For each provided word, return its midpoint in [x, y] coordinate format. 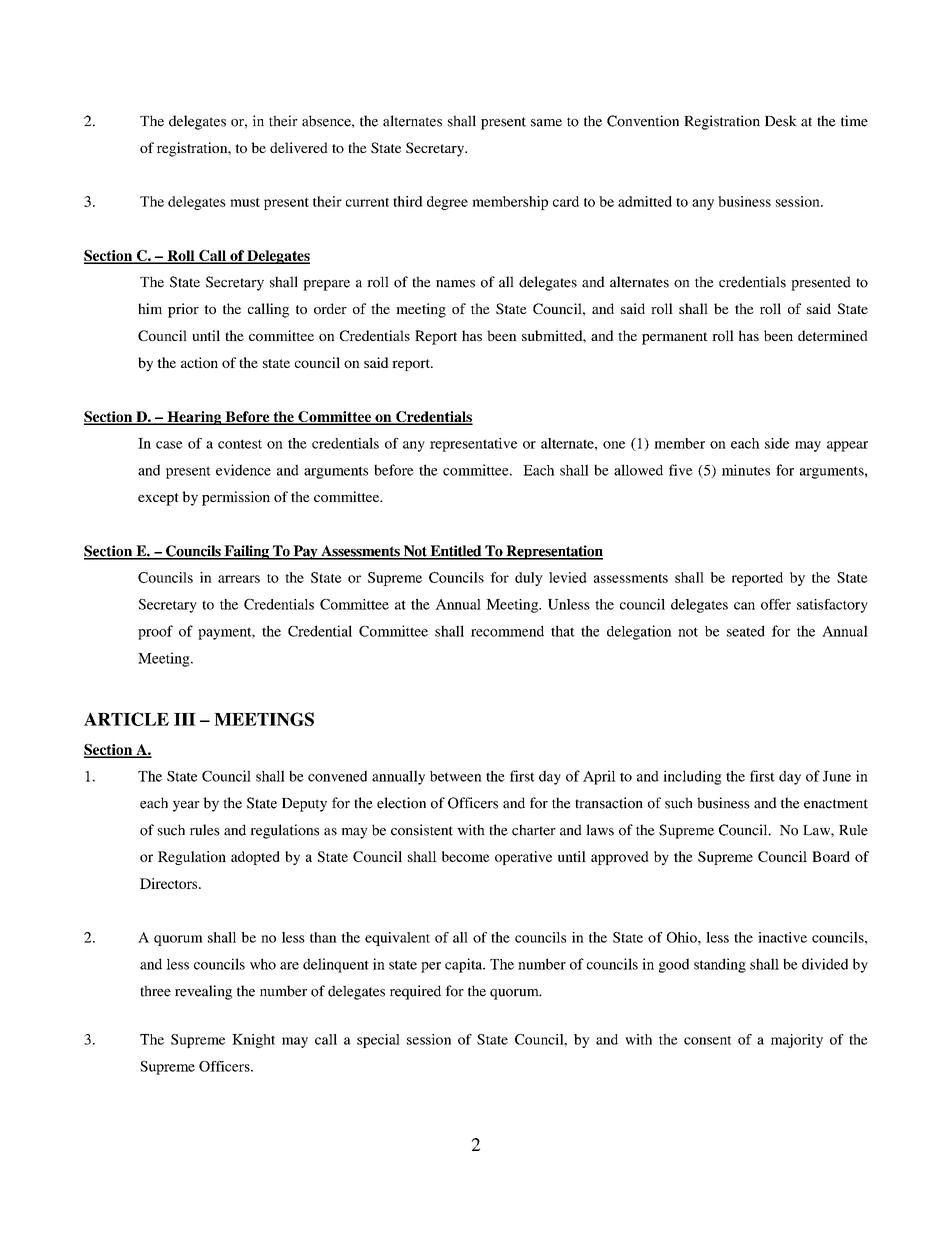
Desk [781, 121]
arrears [239, 579]
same [546, 123]
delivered [299, 147]
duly [529, 579]
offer [776, 604]
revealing [203, 992]
